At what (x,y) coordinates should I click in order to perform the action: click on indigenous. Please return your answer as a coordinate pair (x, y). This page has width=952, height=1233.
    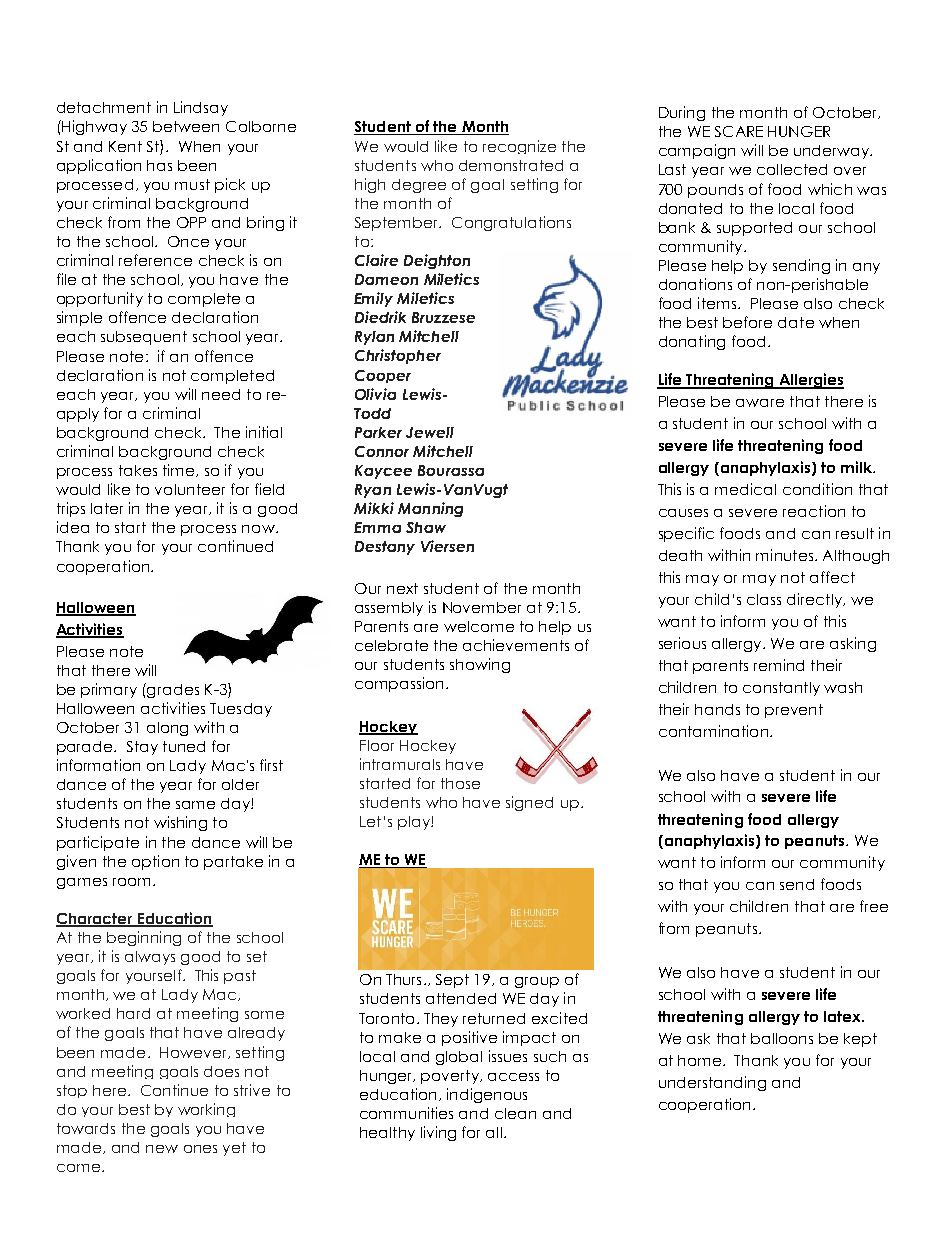
    Looking at the image, I should click on (487, 1095).
